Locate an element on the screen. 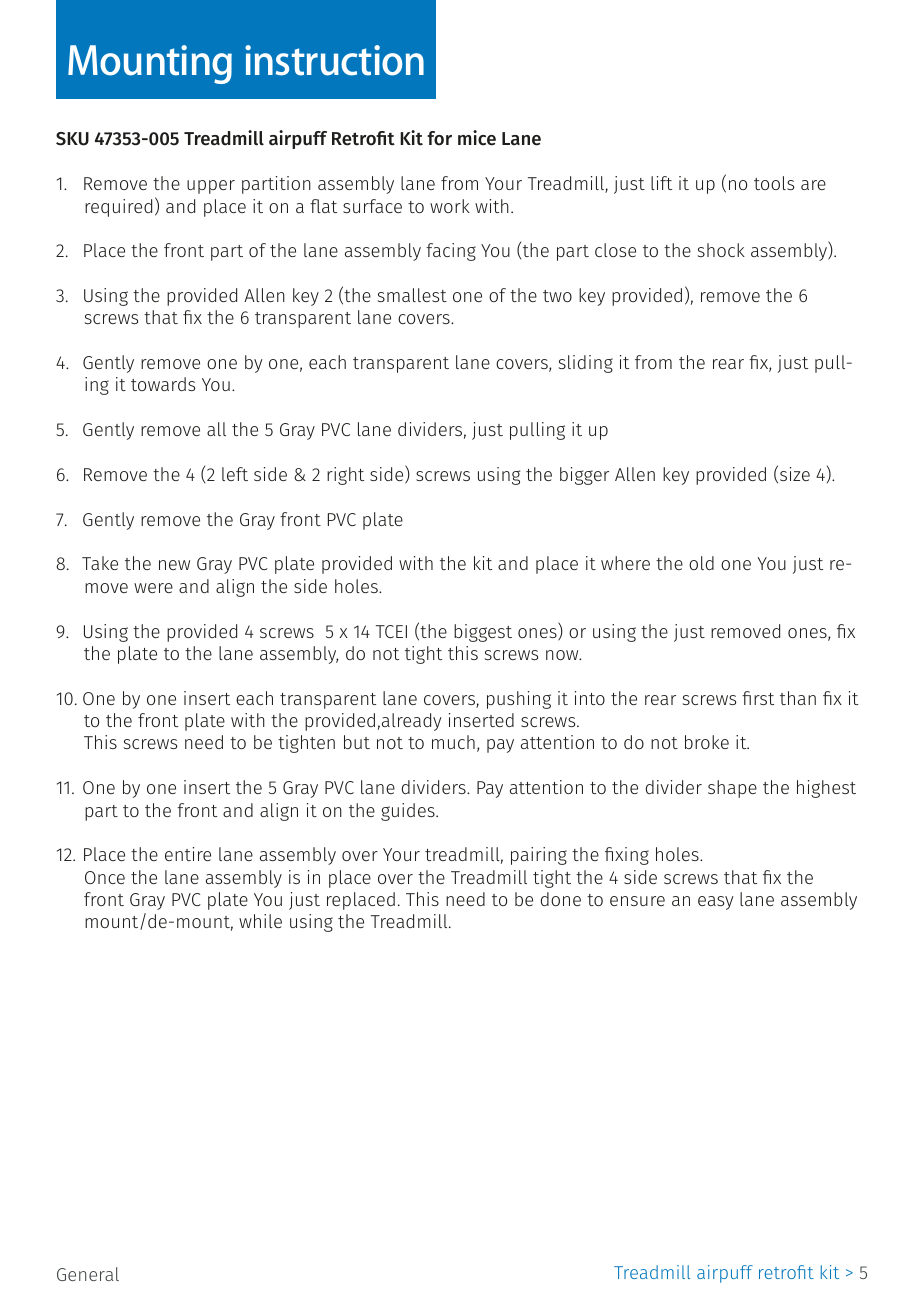 This screenshot has width=924, height=1308. size is located at coordinates (795, 474).
